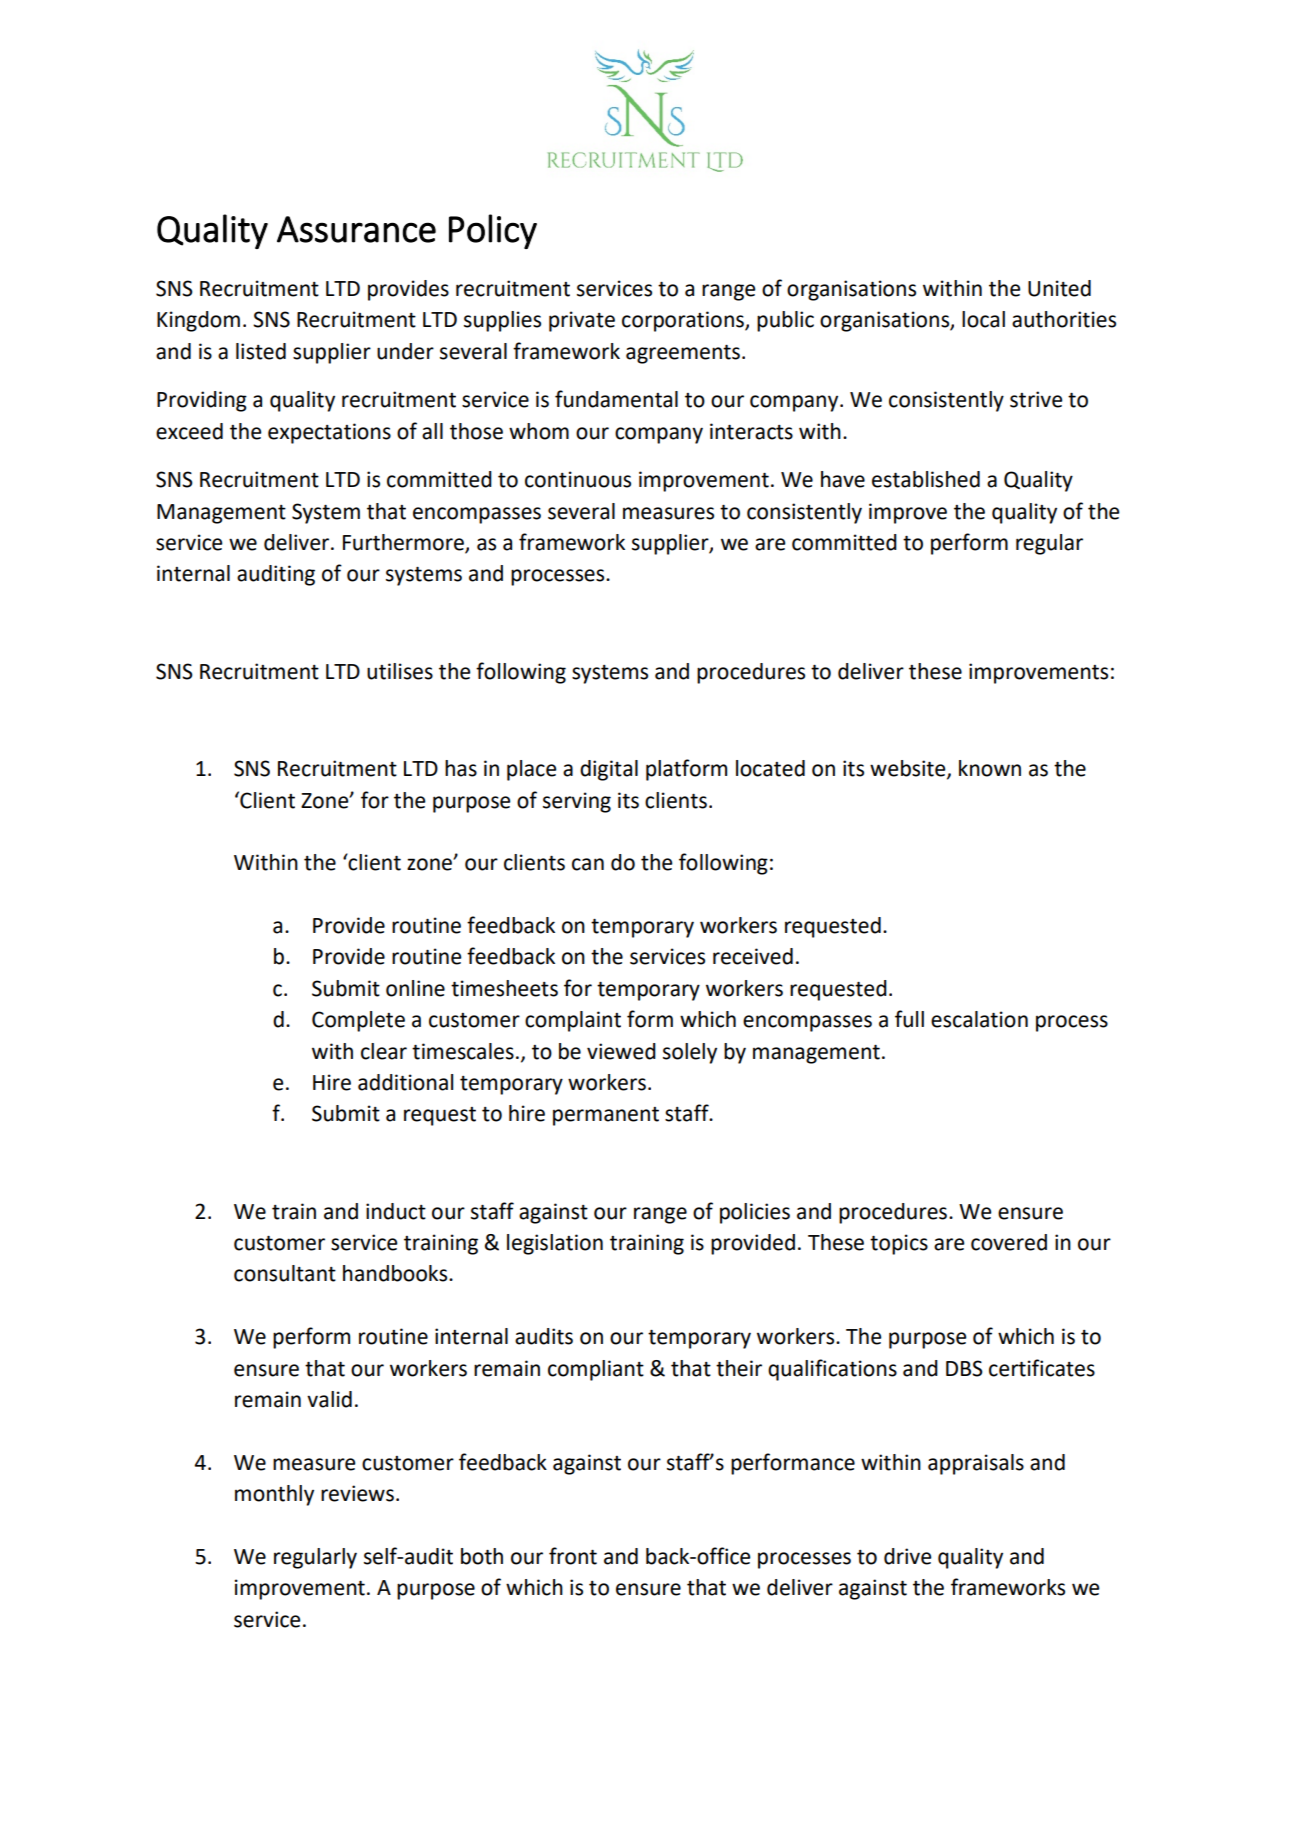 The image size is (1289, 1823). Describe the element at coordinates (976, 1464) in the screenshot. I see `appraisals` at that location.
